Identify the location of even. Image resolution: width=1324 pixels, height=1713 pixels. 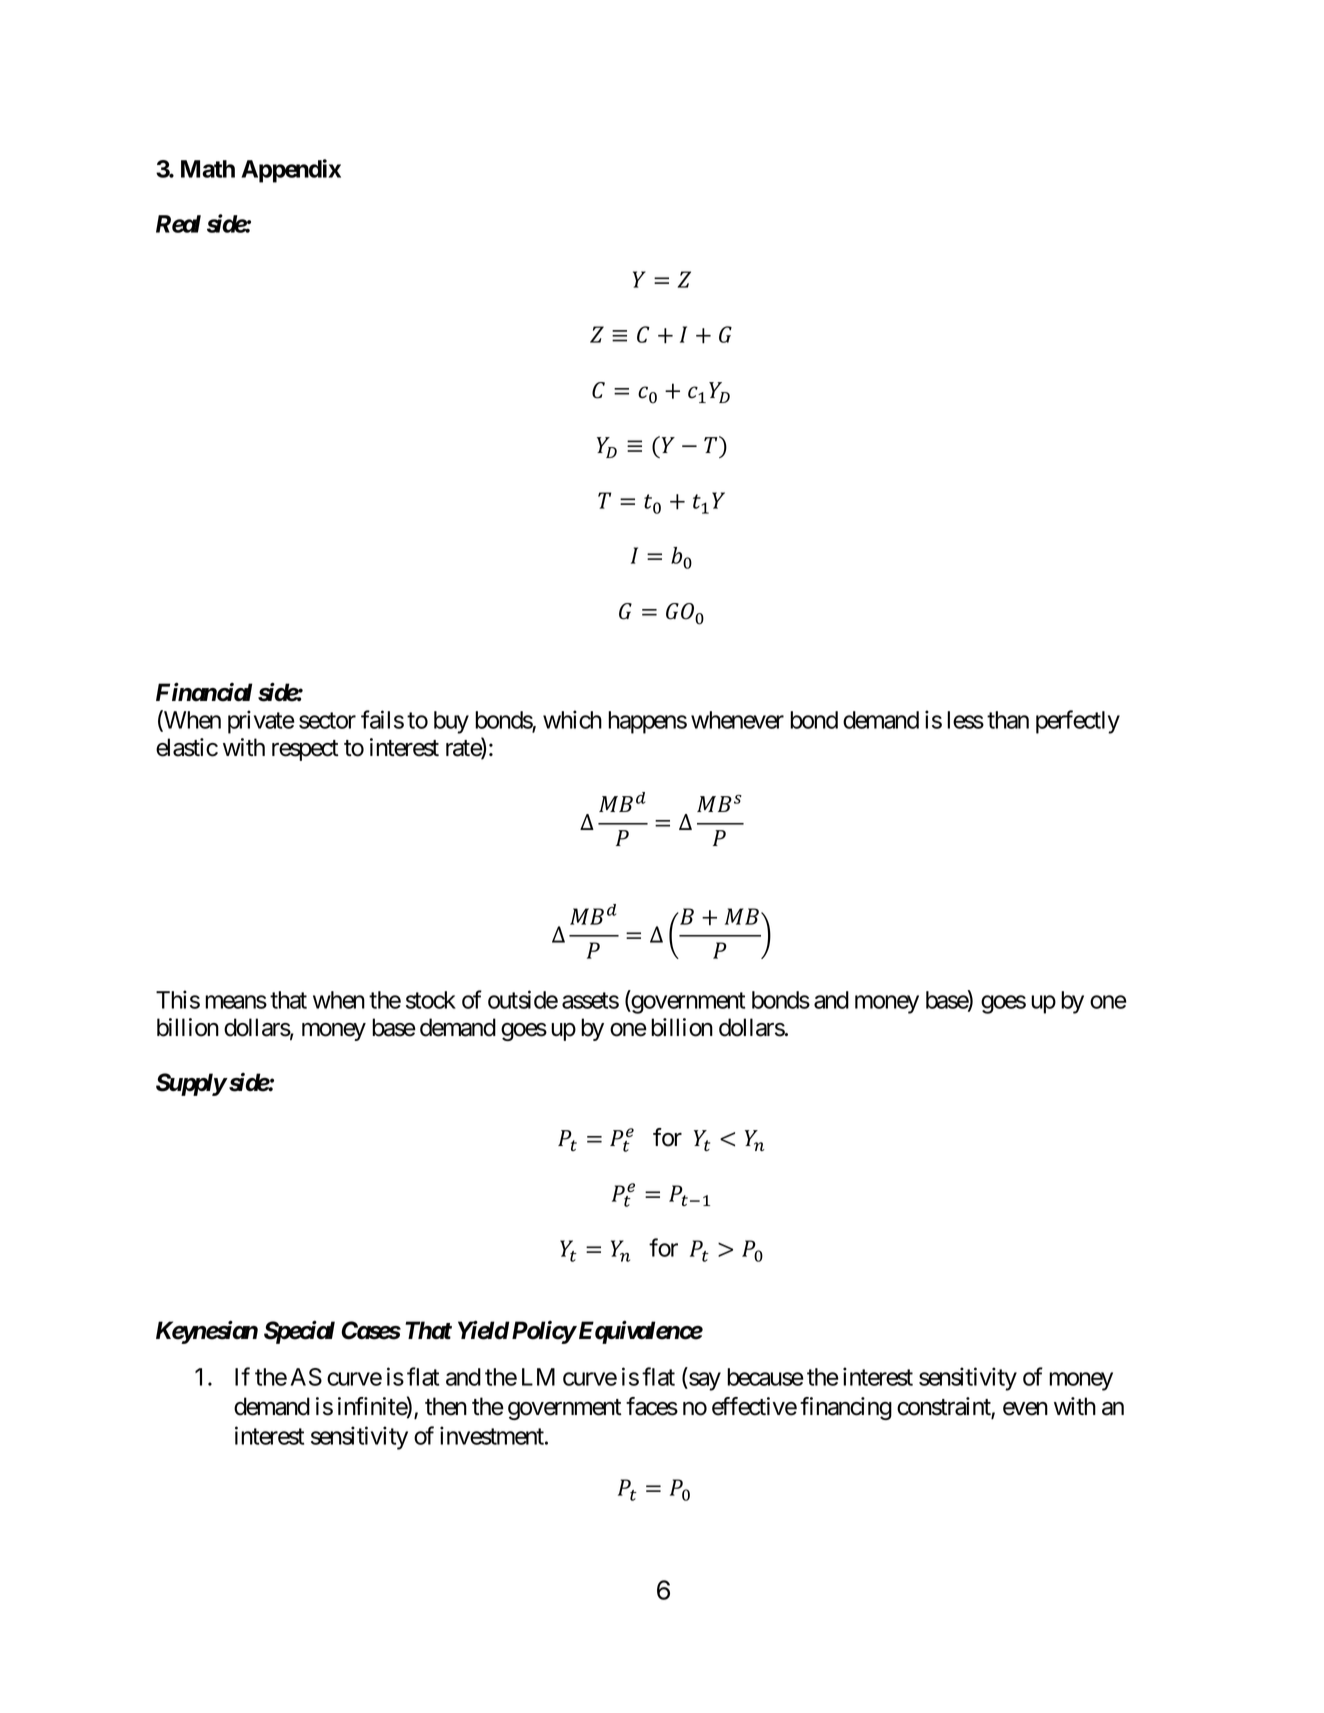
(1025, 1409).
